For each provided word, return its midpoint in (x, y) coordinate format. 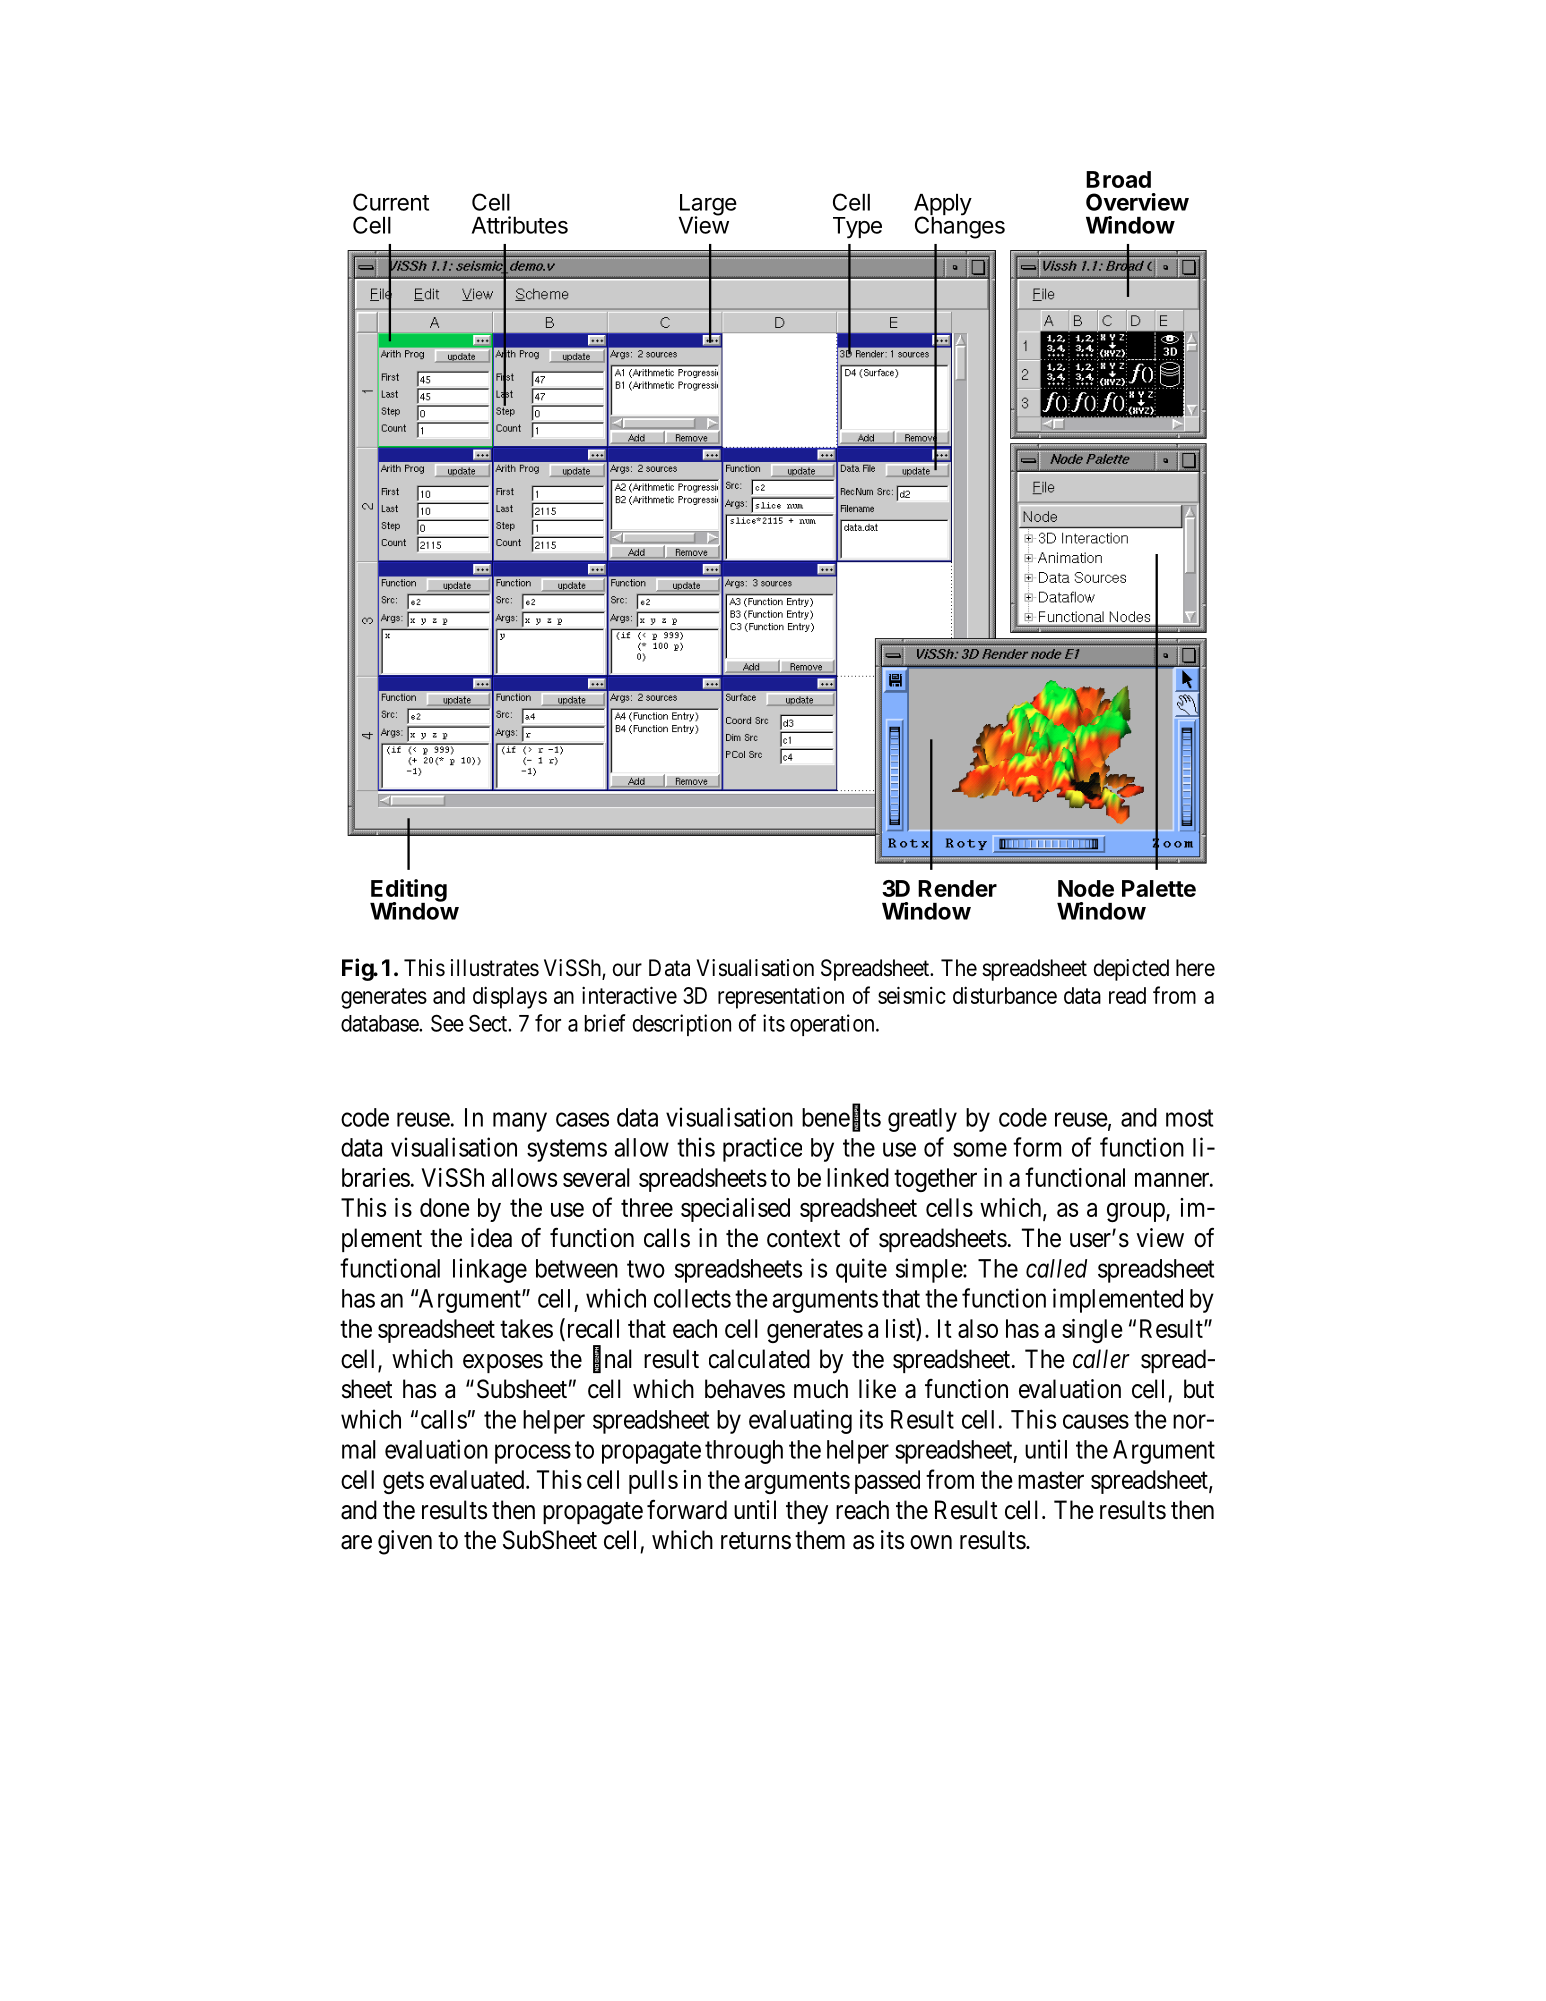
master (1051, 1480)
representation (781, 997)
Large (708, 206)
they (807, 1512)
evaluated (478, 1479)
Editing (408, 891)
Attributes (520, 225)
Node (1086, 888)
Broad (1118, 179)
